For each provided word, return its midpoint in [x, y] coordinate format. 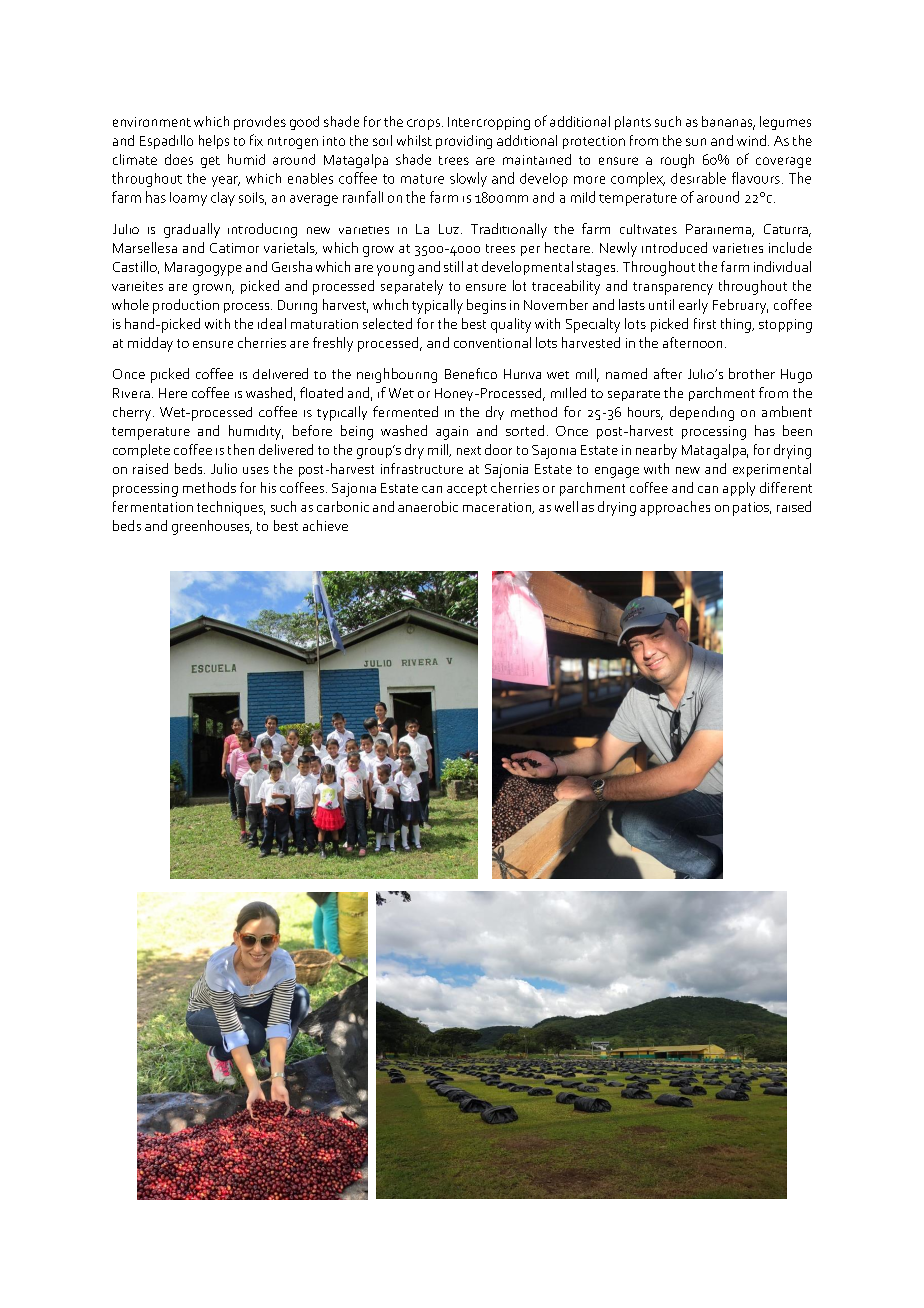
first [705, 323]
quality [511, 325]
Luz [449, 229]
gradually [192, 230]
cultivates [648, 229]
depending [702, 413]
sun [696, 142]
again [452, 433]
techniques [231, 508]
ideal [272, 323]
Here [173, 393]
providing [464, 142]
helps [214, 142]
